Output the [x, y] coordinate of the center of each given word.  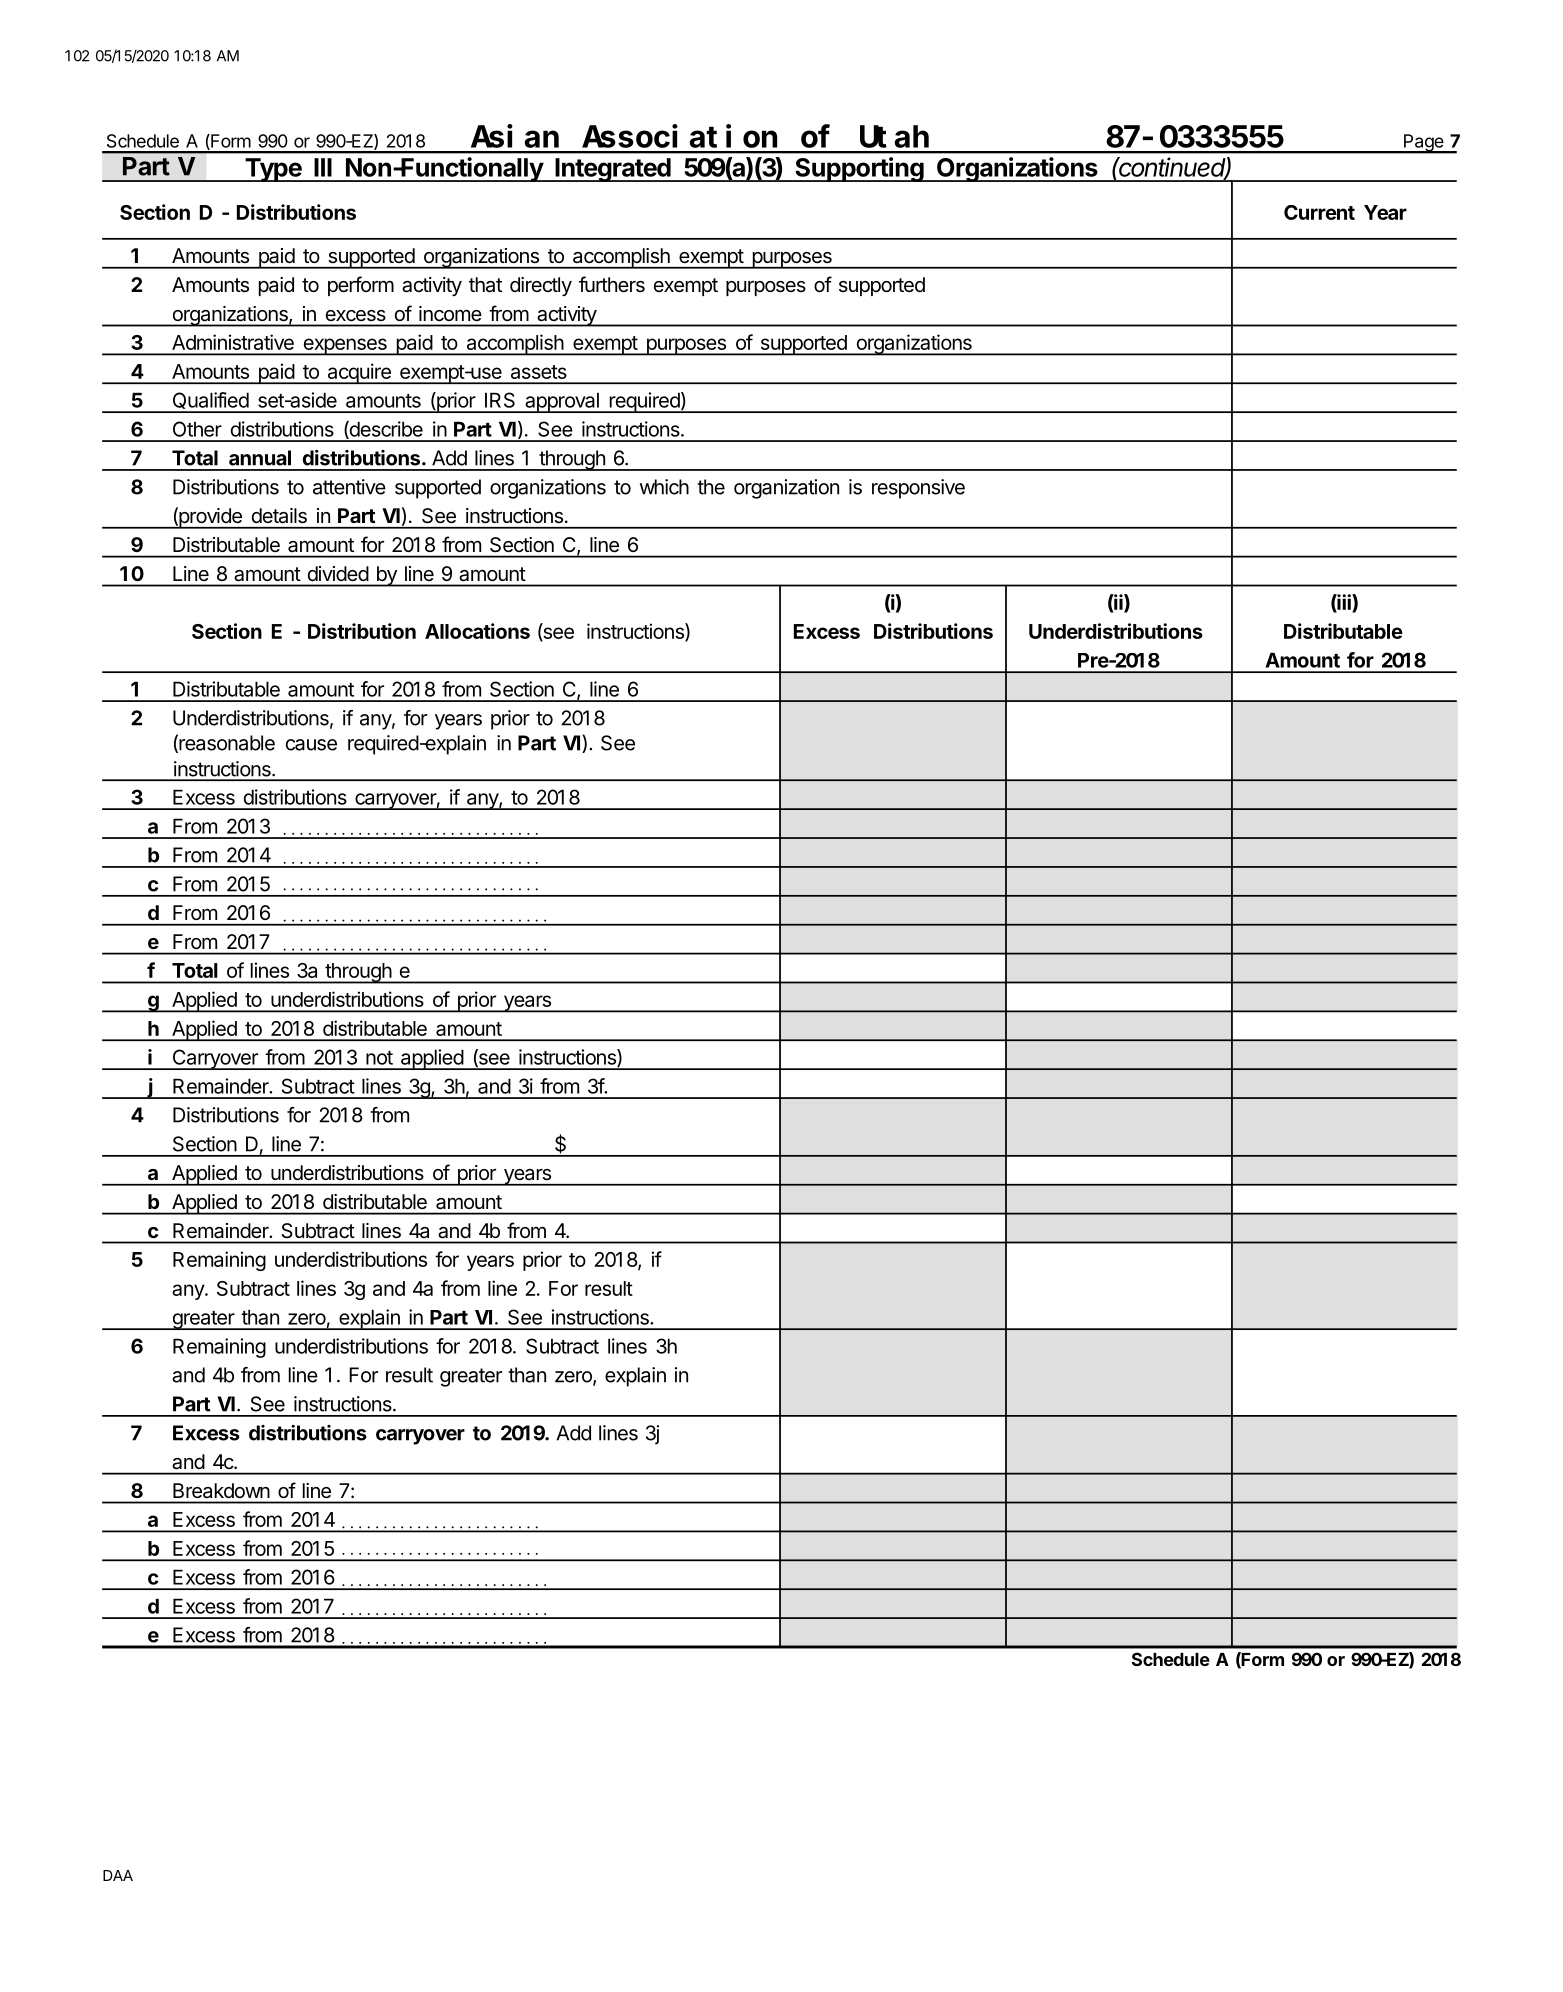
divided [338, 573]
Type [273, 170]
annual [260, 458]
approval [562, 403]
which [664, 487]
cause [311, 745]
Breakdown [221, 1490]
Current [1319, 212]
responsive [918, 489]
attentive [349, 487]
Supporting [859, 169]
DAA [118, 1875]
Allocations [477, 631]
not [379, 1058]
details [279, 515]
